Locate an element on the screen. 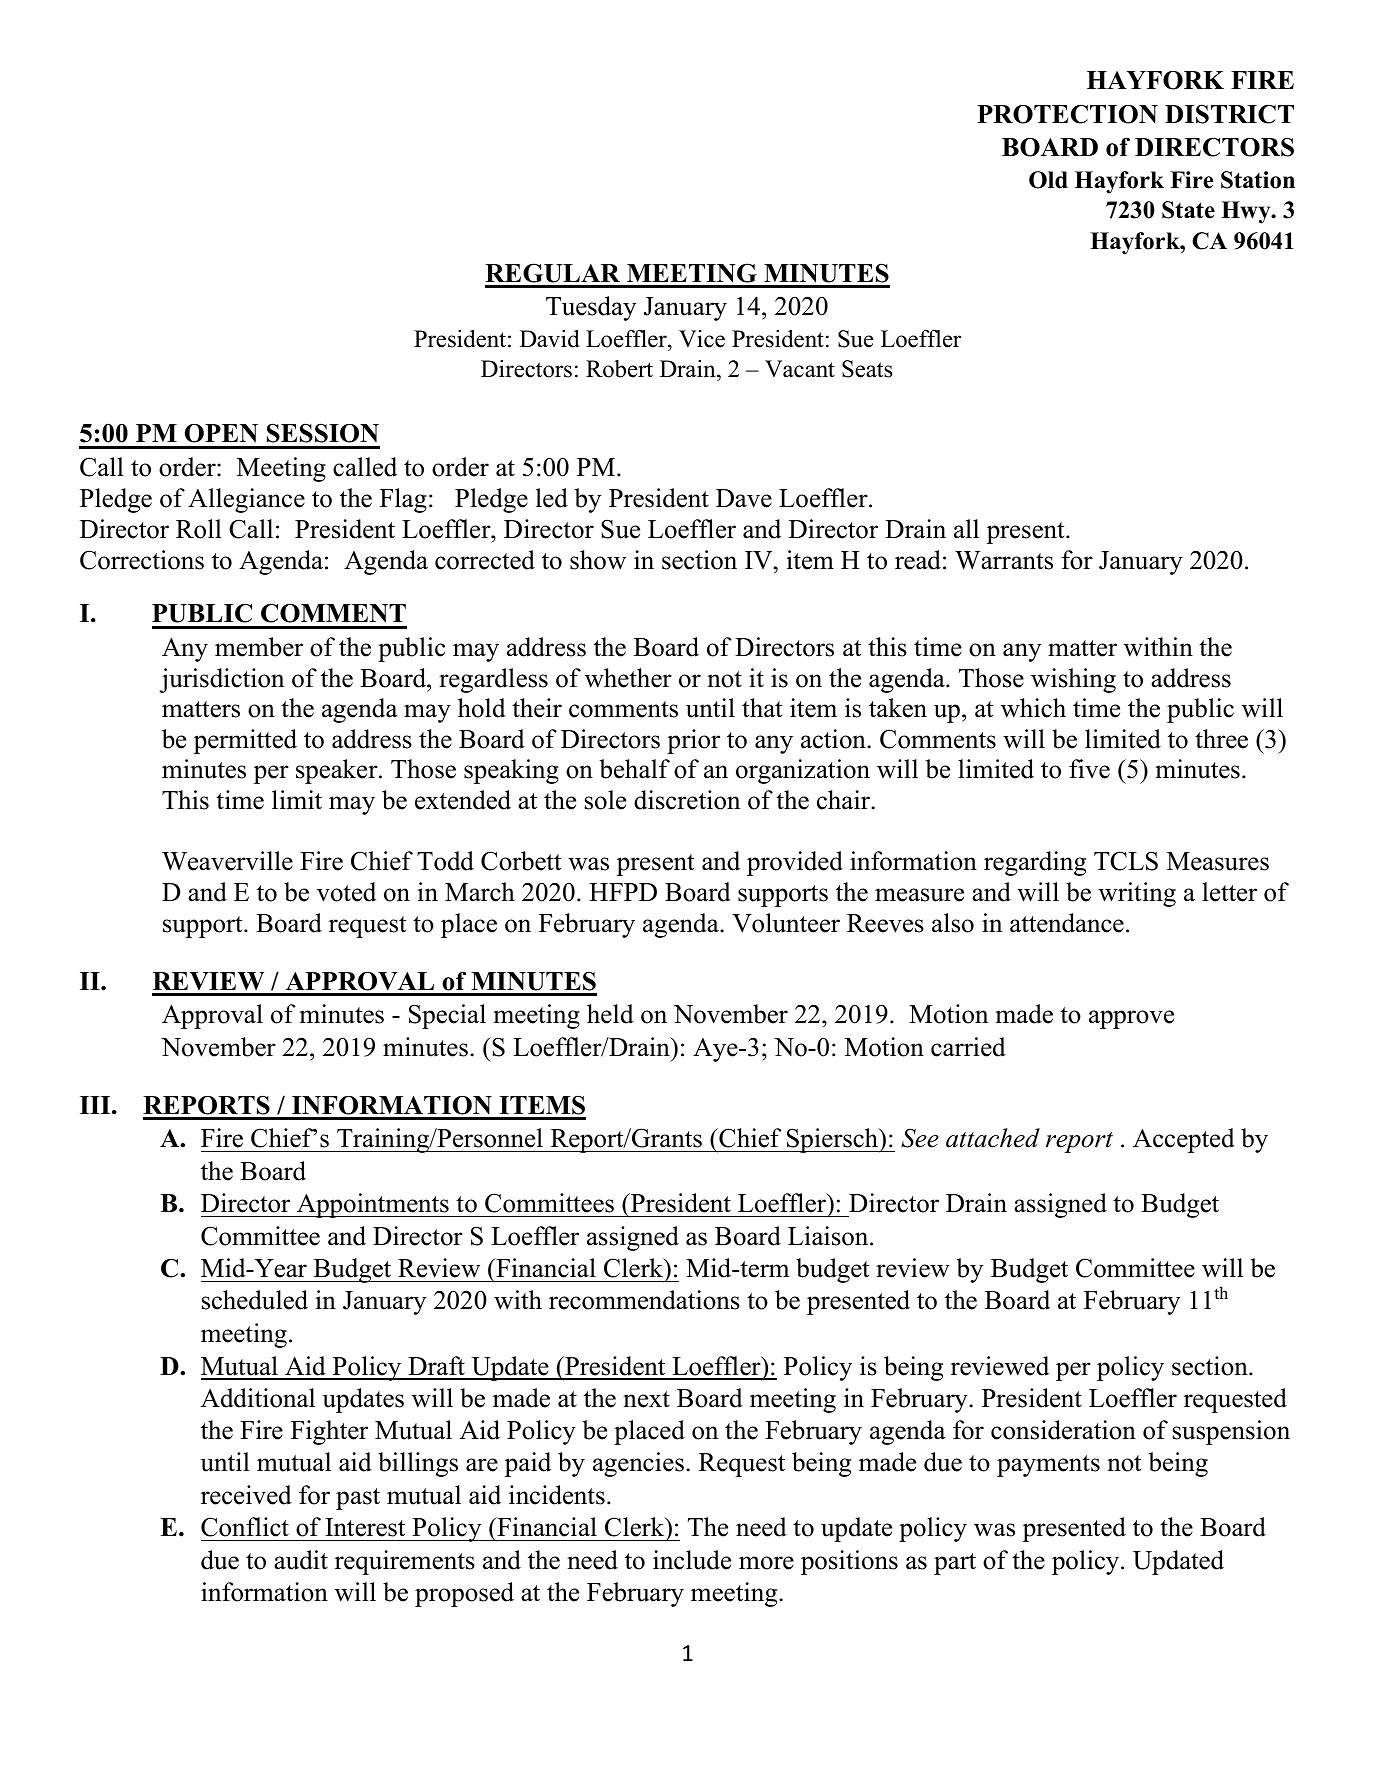  held is located at coordinates (610, 1014).
